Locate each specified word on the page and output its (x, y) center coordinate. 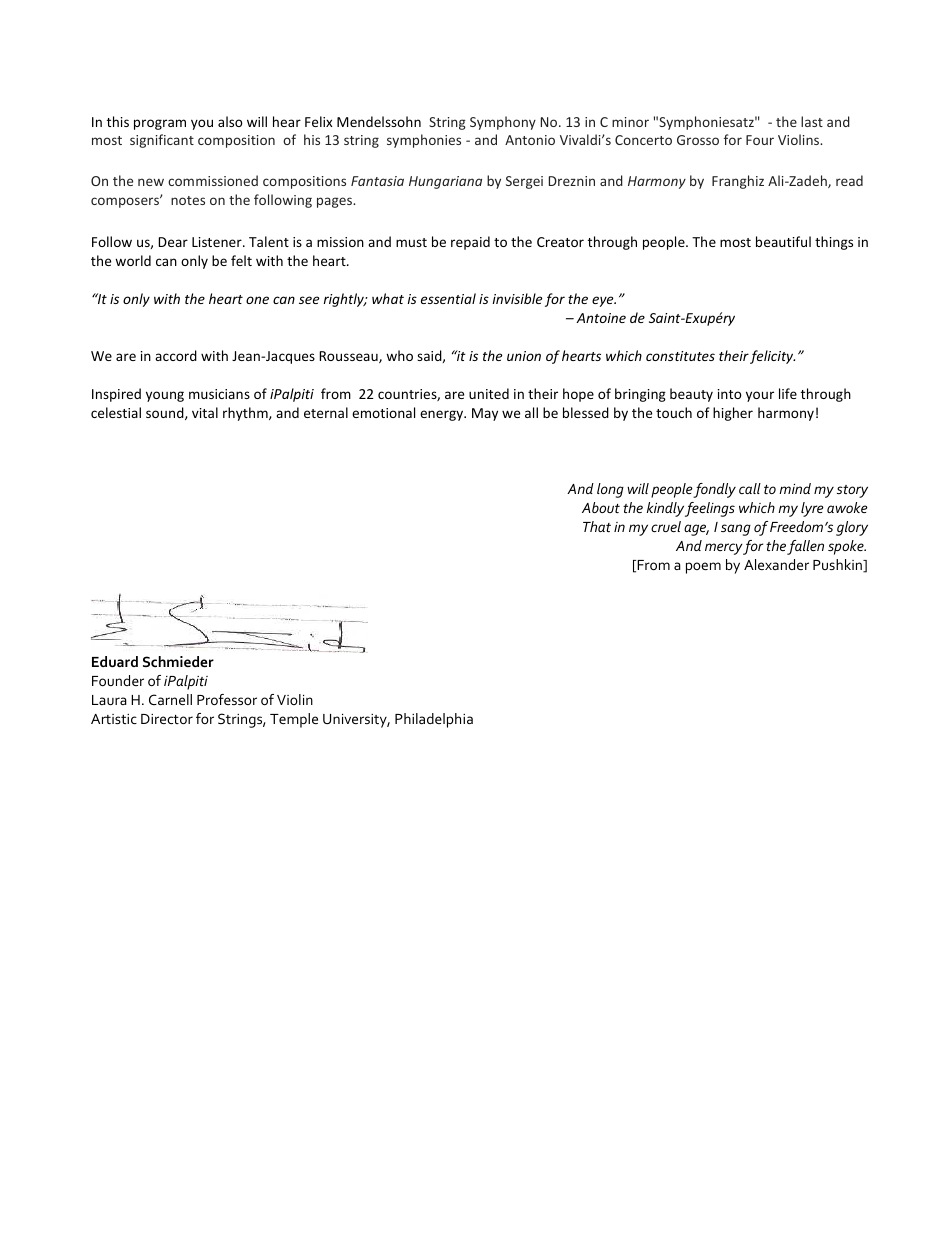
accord (176, 355)
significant (162, 141)
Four (760, 140)
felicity (772, 357)
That (597, 526)
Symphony (503, 123)
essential (448, 298)
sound (166, 413)
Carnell (170, 699)
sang (736, 530)
